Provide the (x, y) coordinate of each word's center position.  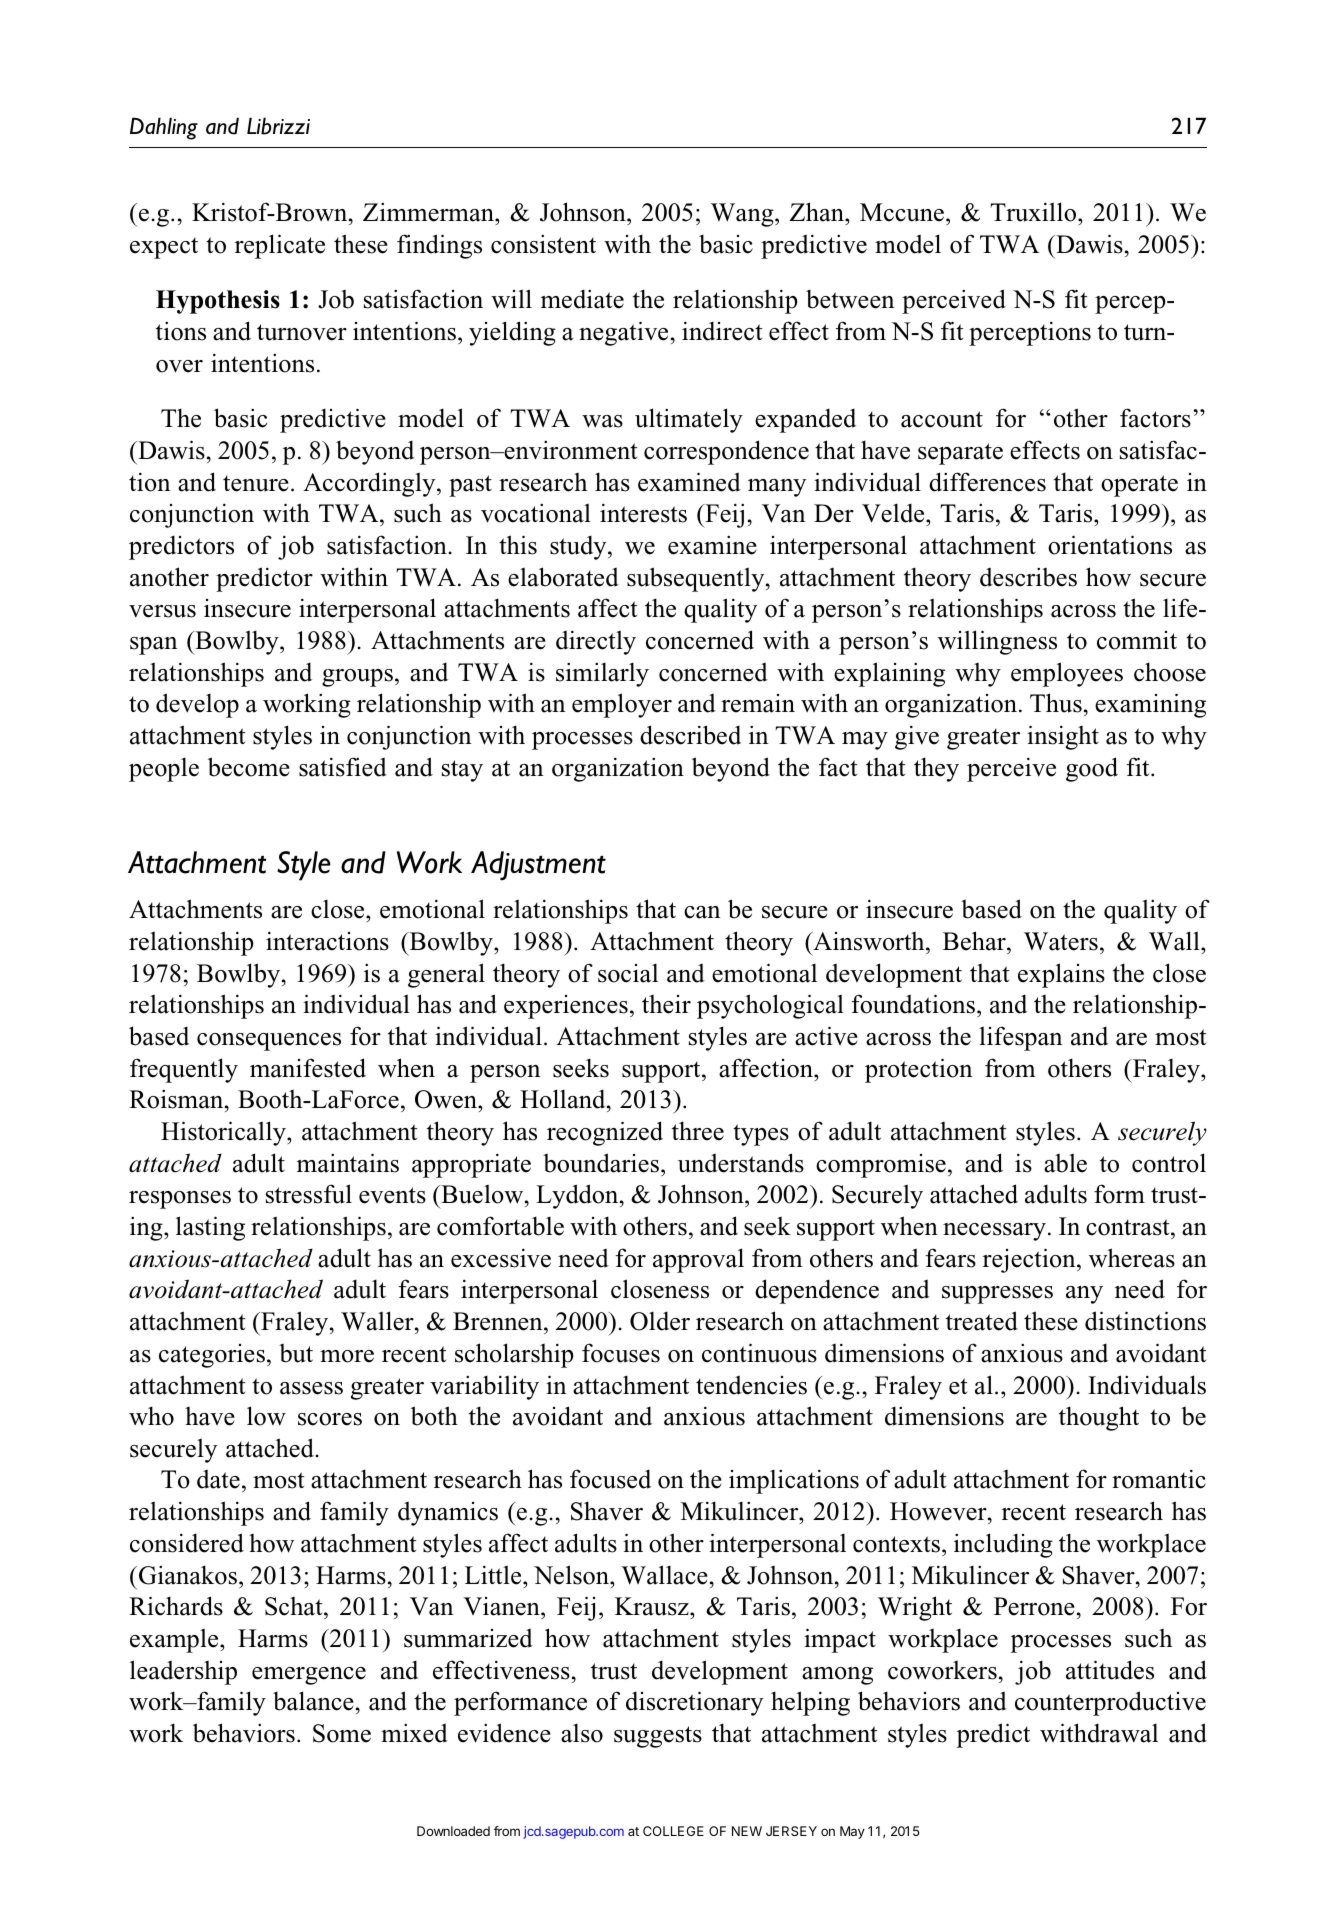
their (666, 1004)
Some (342, 1733)
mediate (582, 299)
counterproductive (1110, 1703)
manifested (308, 1068)
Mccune (902, 212)
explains (1061, 975)
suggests (658, 1737)
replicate (280, 246)
